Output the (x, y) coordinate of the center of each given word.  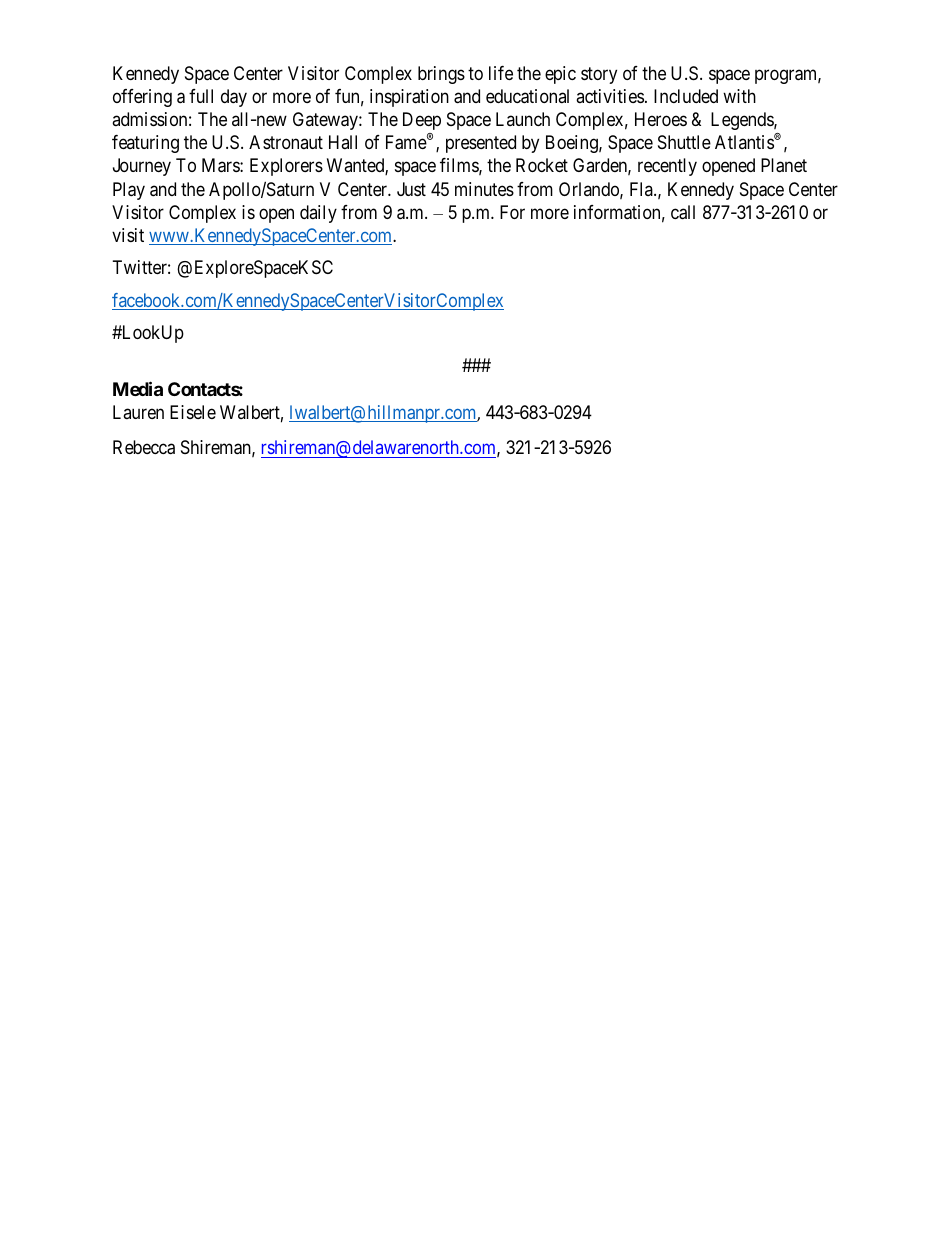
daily (318, 214)
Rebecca (144, 447)
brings (441, 75)
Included (686, 96)
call (683, 212)
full (201, 96)
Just (411, 189)
